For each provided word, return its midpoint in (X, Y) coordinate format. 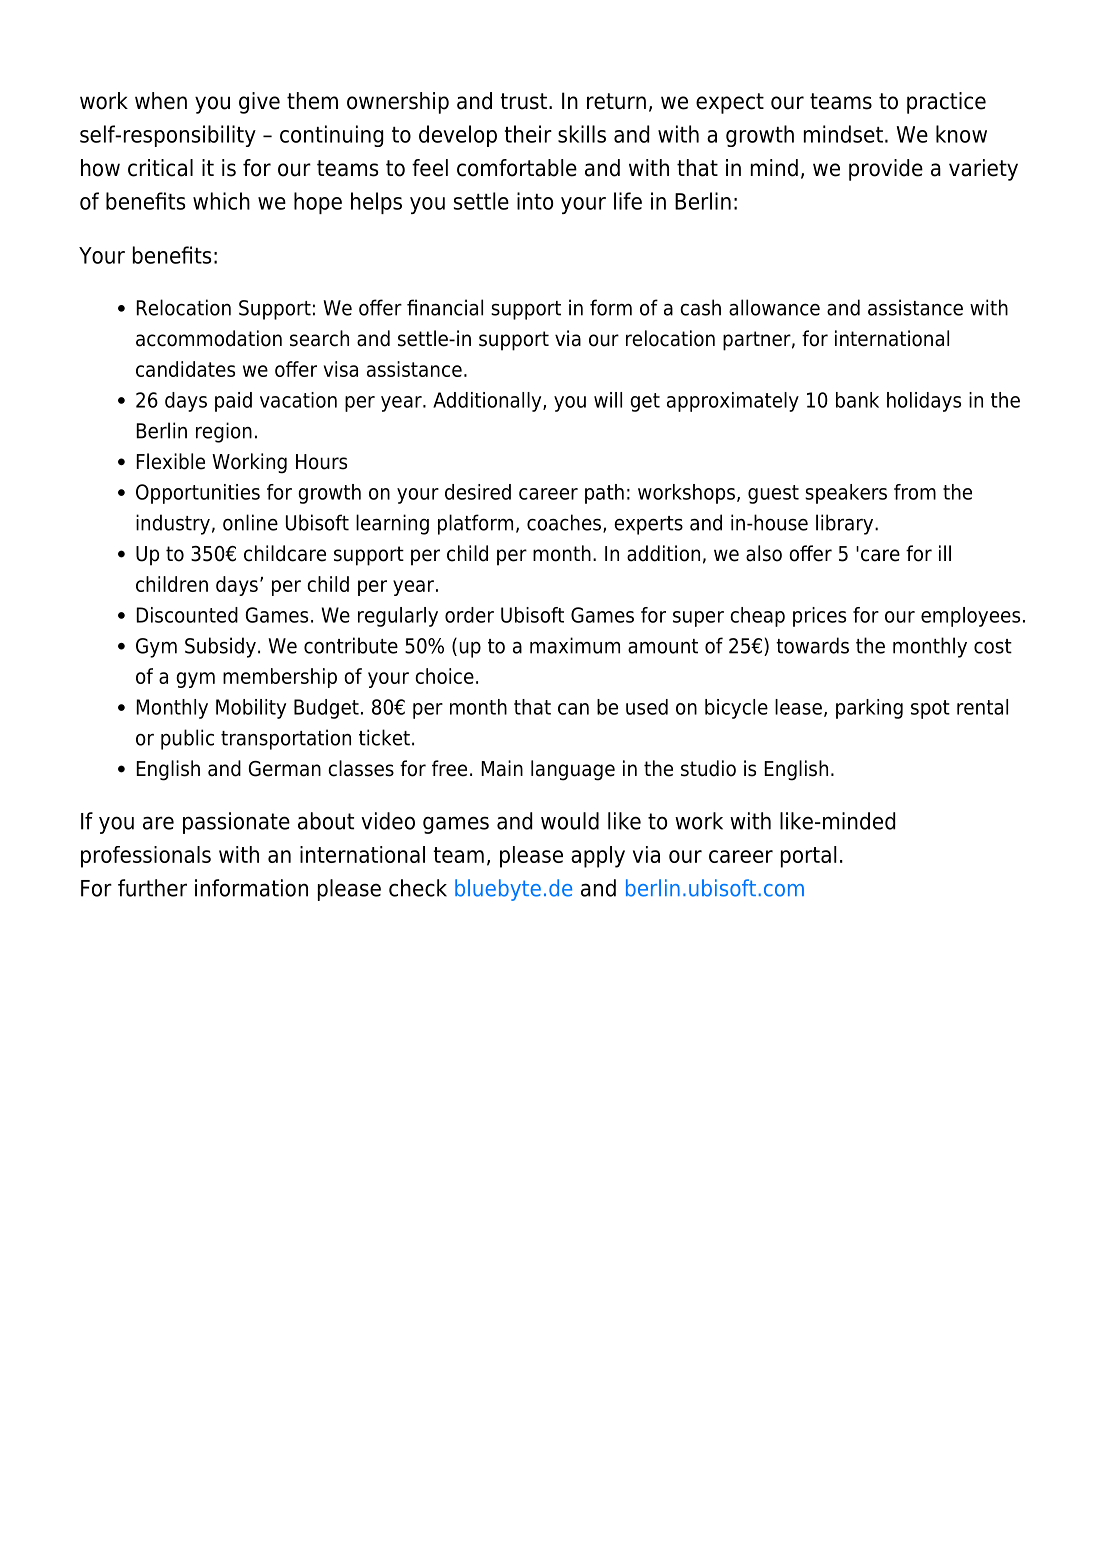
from (915, 492)
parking (869, 709)
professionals (146, 857)
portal (809, 857)
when (161, 101)
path (604, 494)
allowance (774, 307)
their (528, 134)
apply (598, 857)
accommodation (209, 338)
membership (280, 678)
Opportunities (198, 494)
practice (946, 103)
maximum (575, 645)
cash (700, 307)
